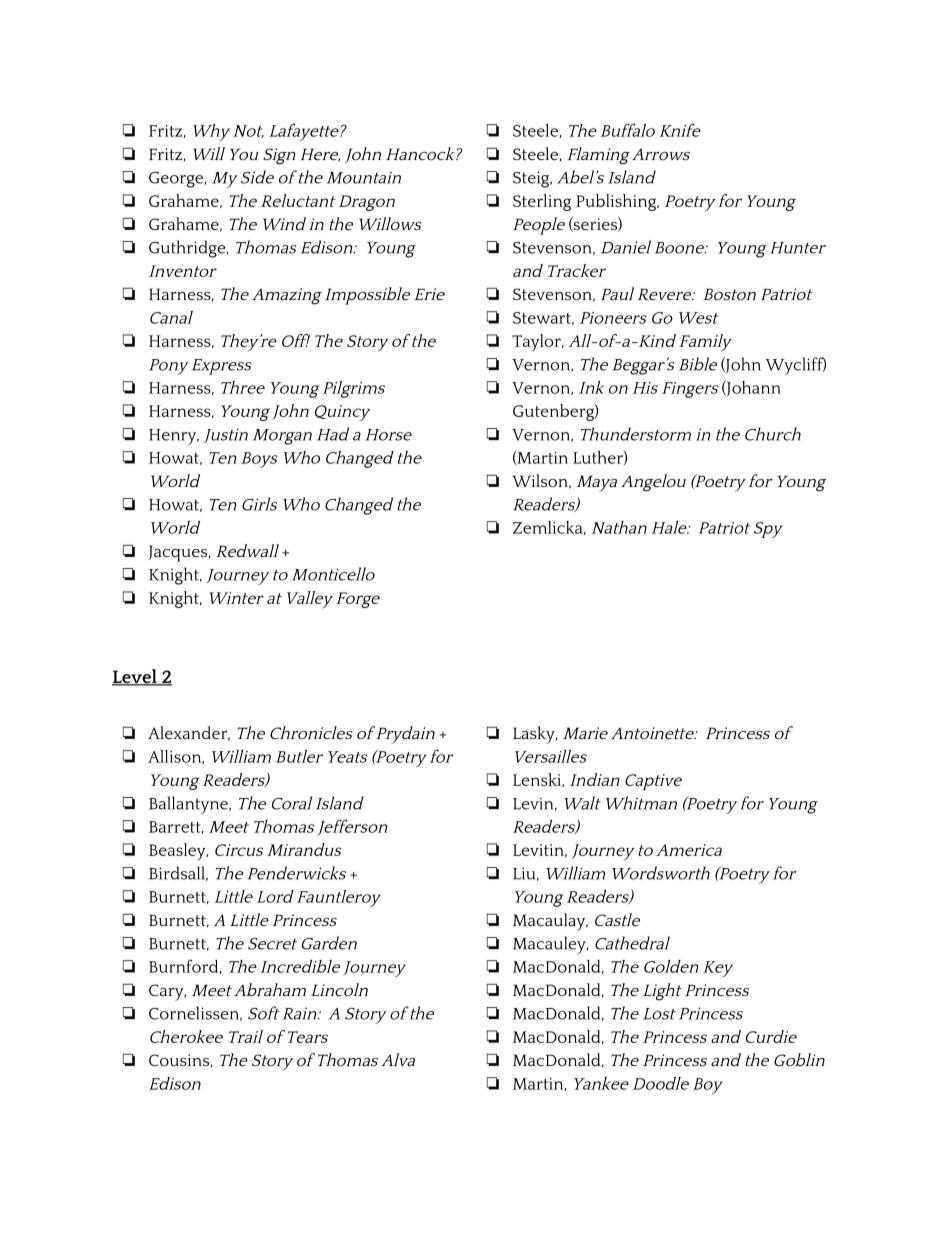  I want to click on Cousins, so click(179, 1060).
